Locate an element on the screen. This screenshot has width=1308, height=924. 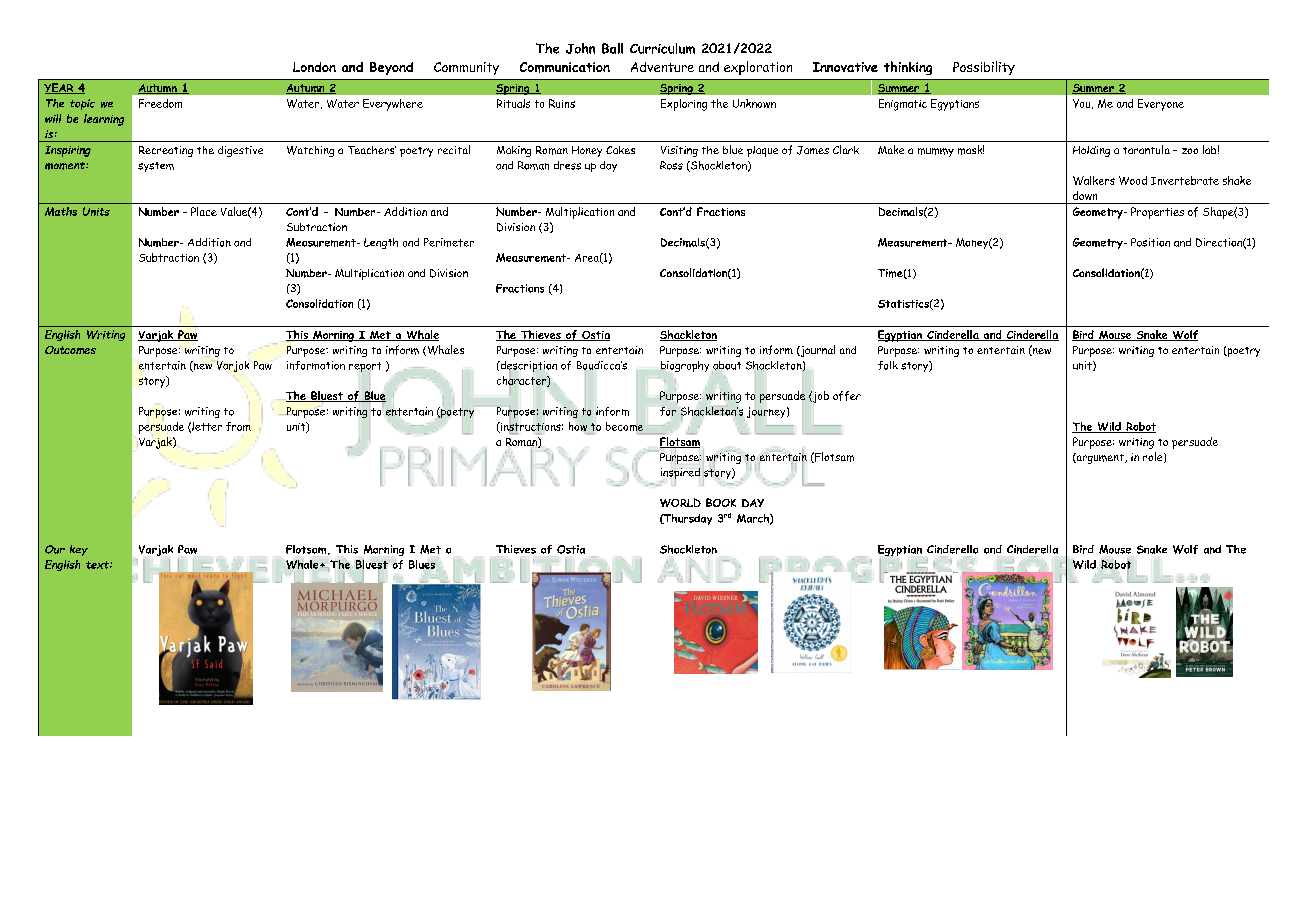
key is located at coordinates (79, 550).
